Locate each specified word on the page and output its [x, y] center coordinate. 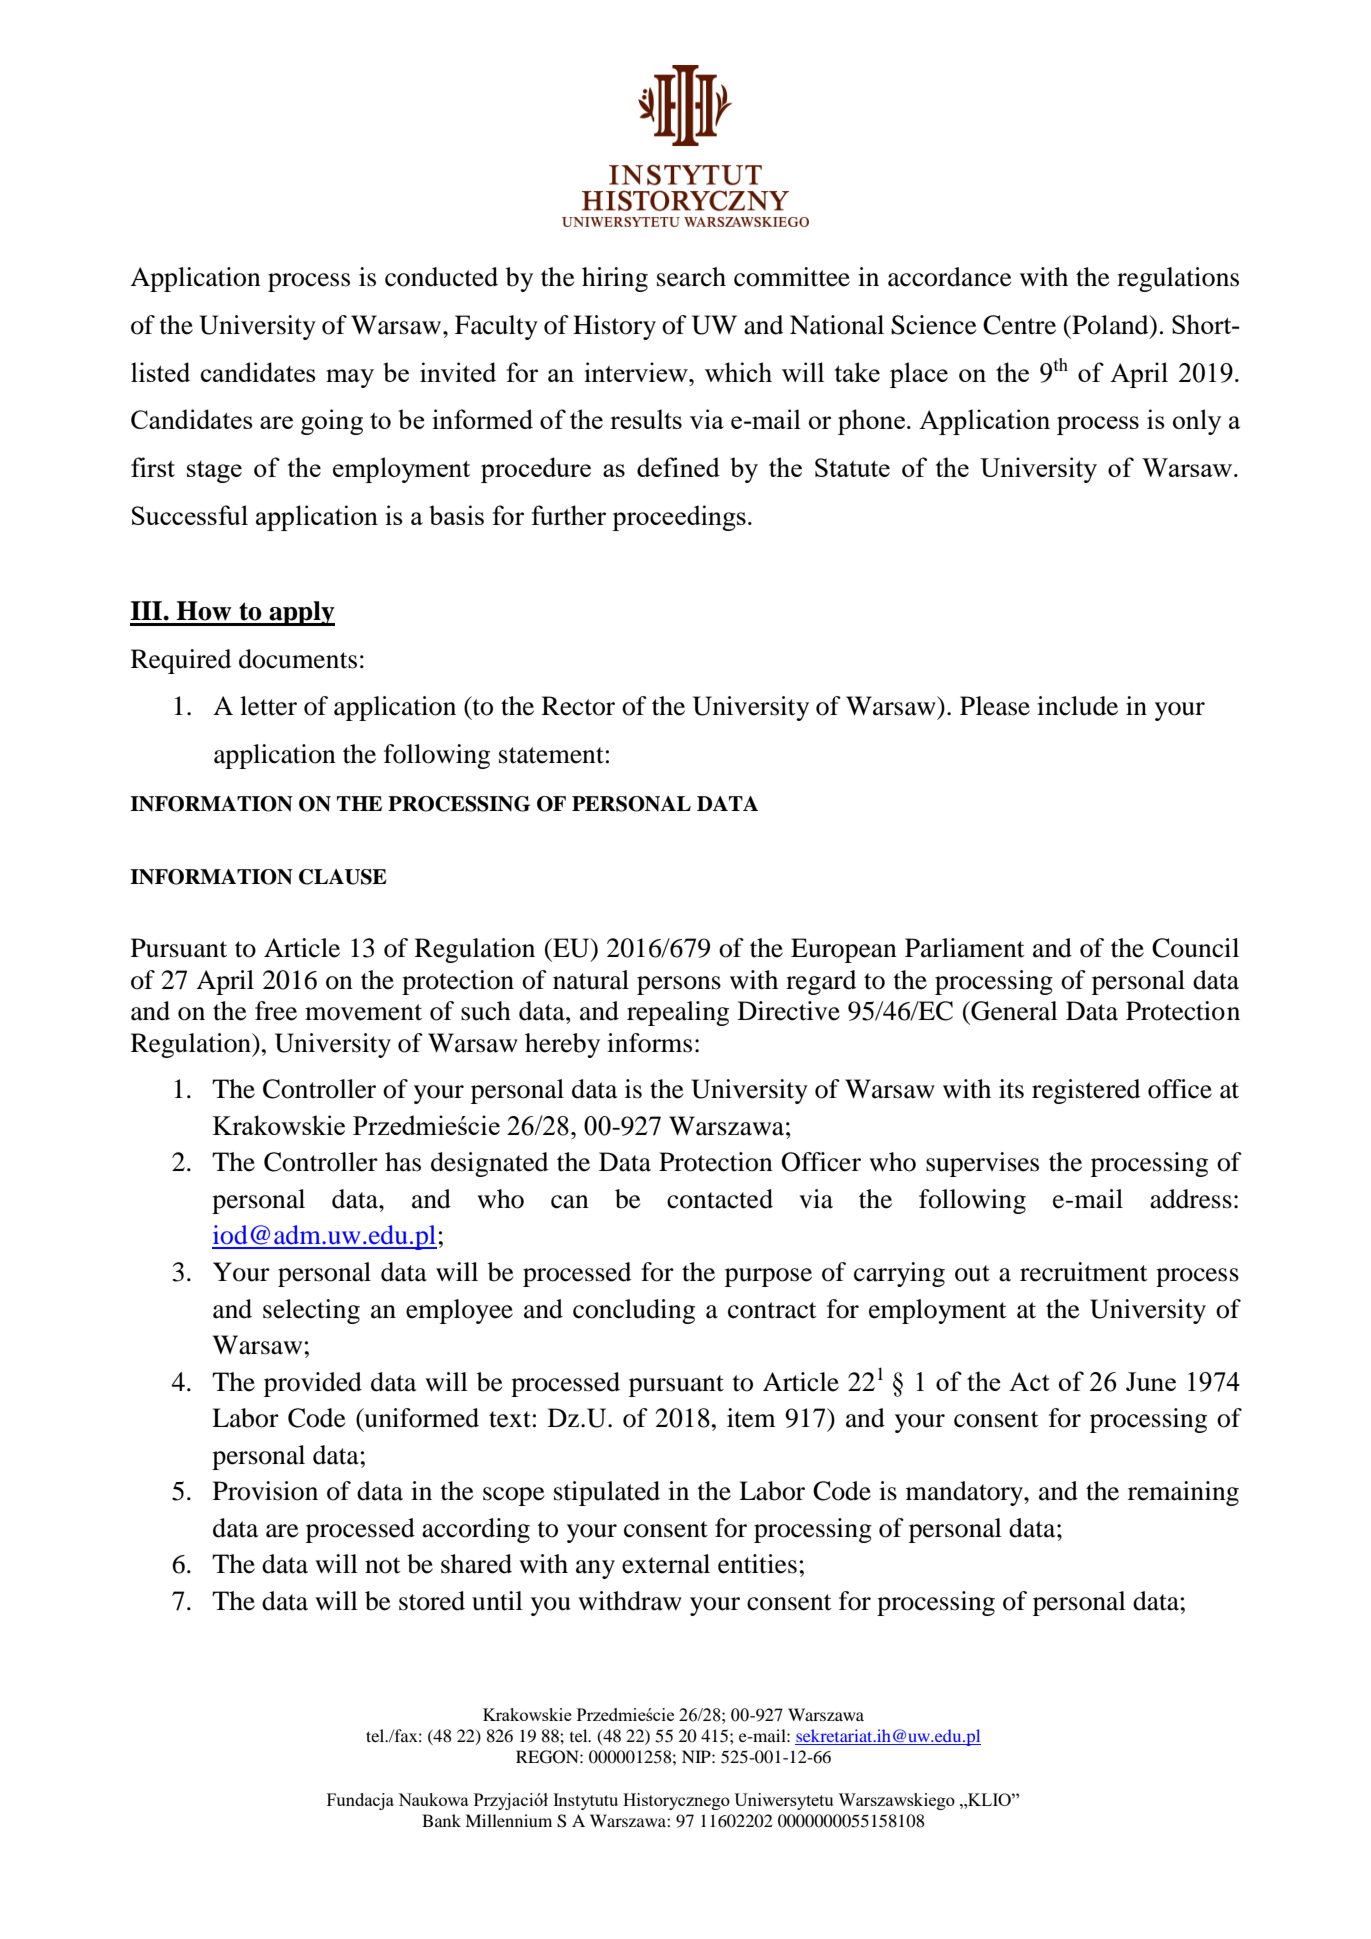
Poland [1110, 325]
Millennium [508, 1820]
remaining [1183, 1493]
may [350, 378]
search [691, 277]
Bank [441, 1820]
